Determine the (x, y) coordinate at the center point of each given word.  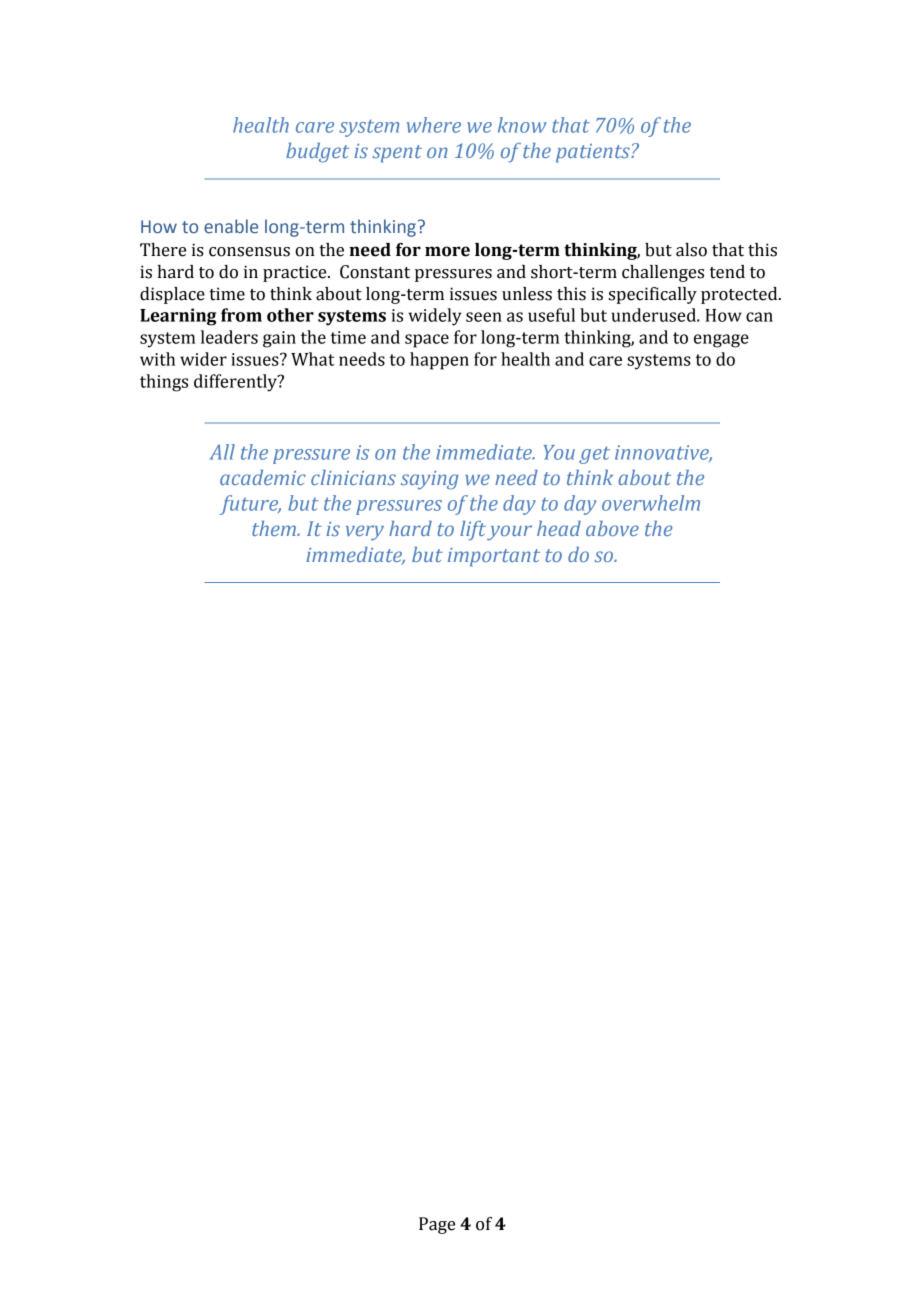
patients (594, 153)
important (494, 557)
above (612, 528)
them (275, 528)
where (433, 125)
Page (437, 1225)
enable (231, 226)
